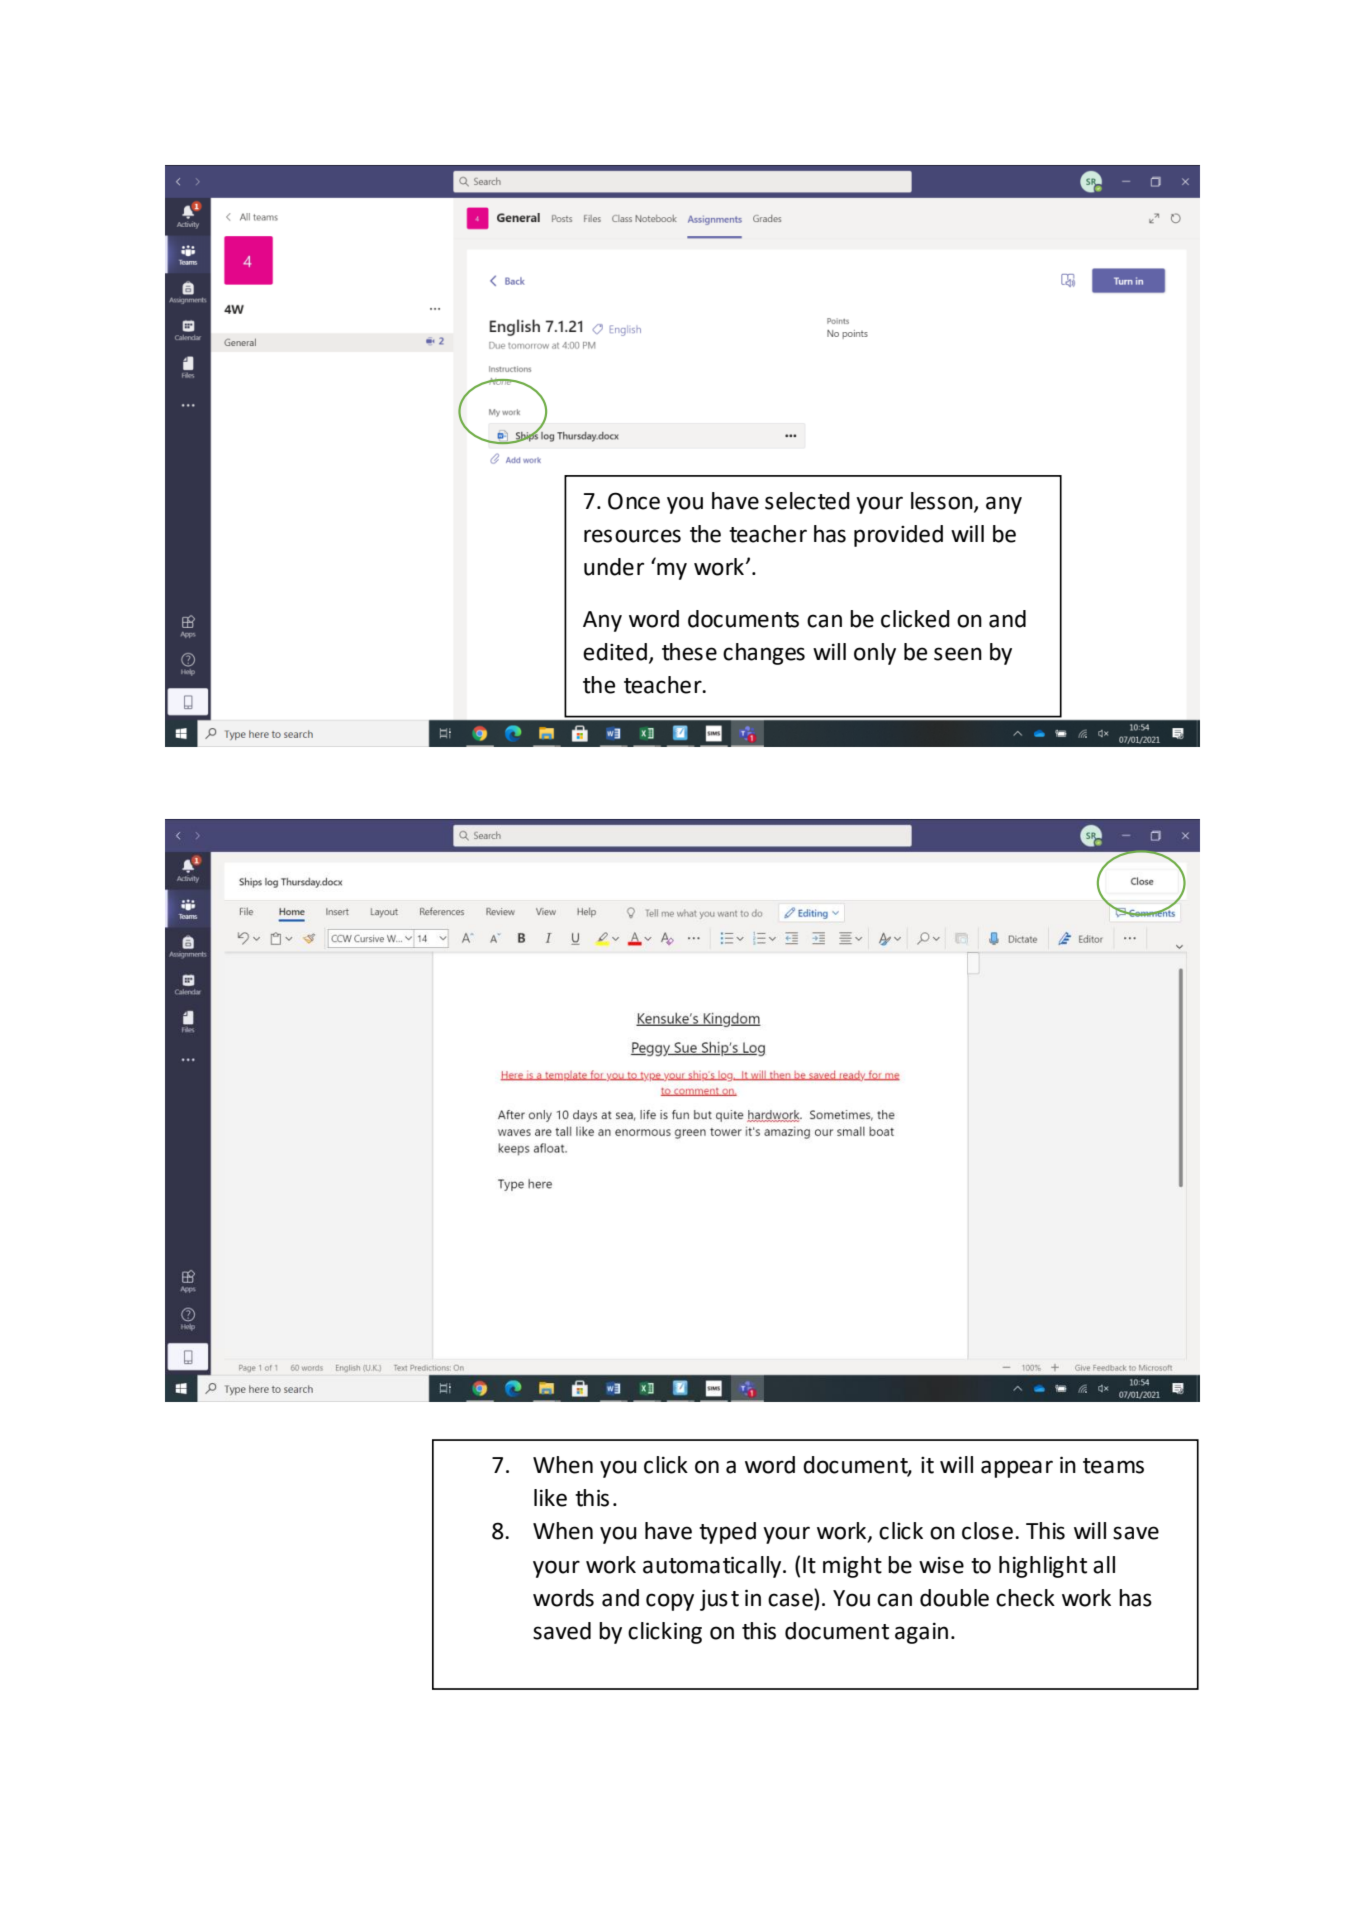  What do you see at coordinates (943, 501) in the document?
I see `lesson` at bounding box center [943, 501].
